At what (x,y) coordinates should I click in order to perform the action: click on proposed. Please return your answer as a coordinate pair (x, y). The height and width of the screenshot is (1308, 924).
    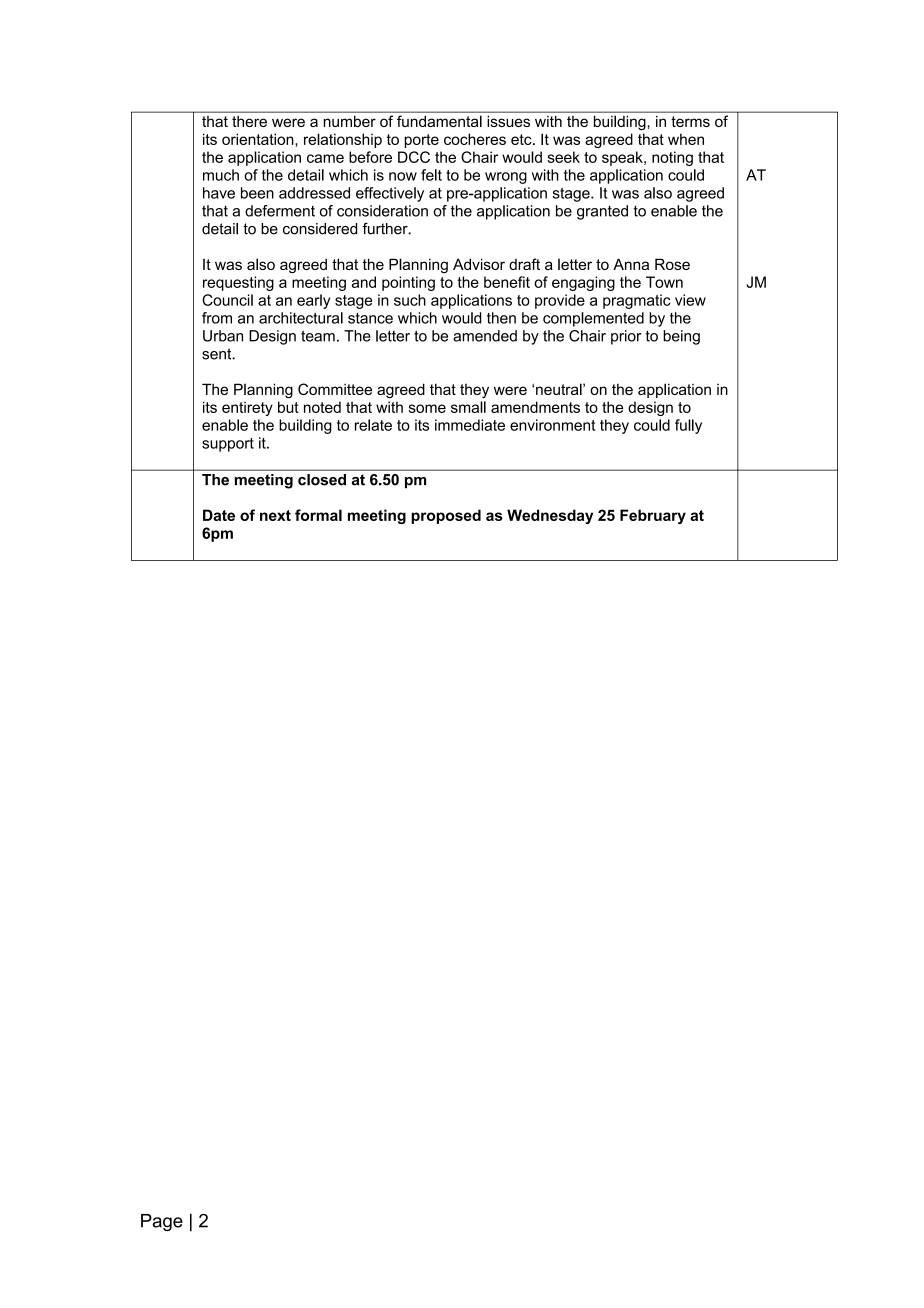
    Looking at the image, I should click on (446, 516).
